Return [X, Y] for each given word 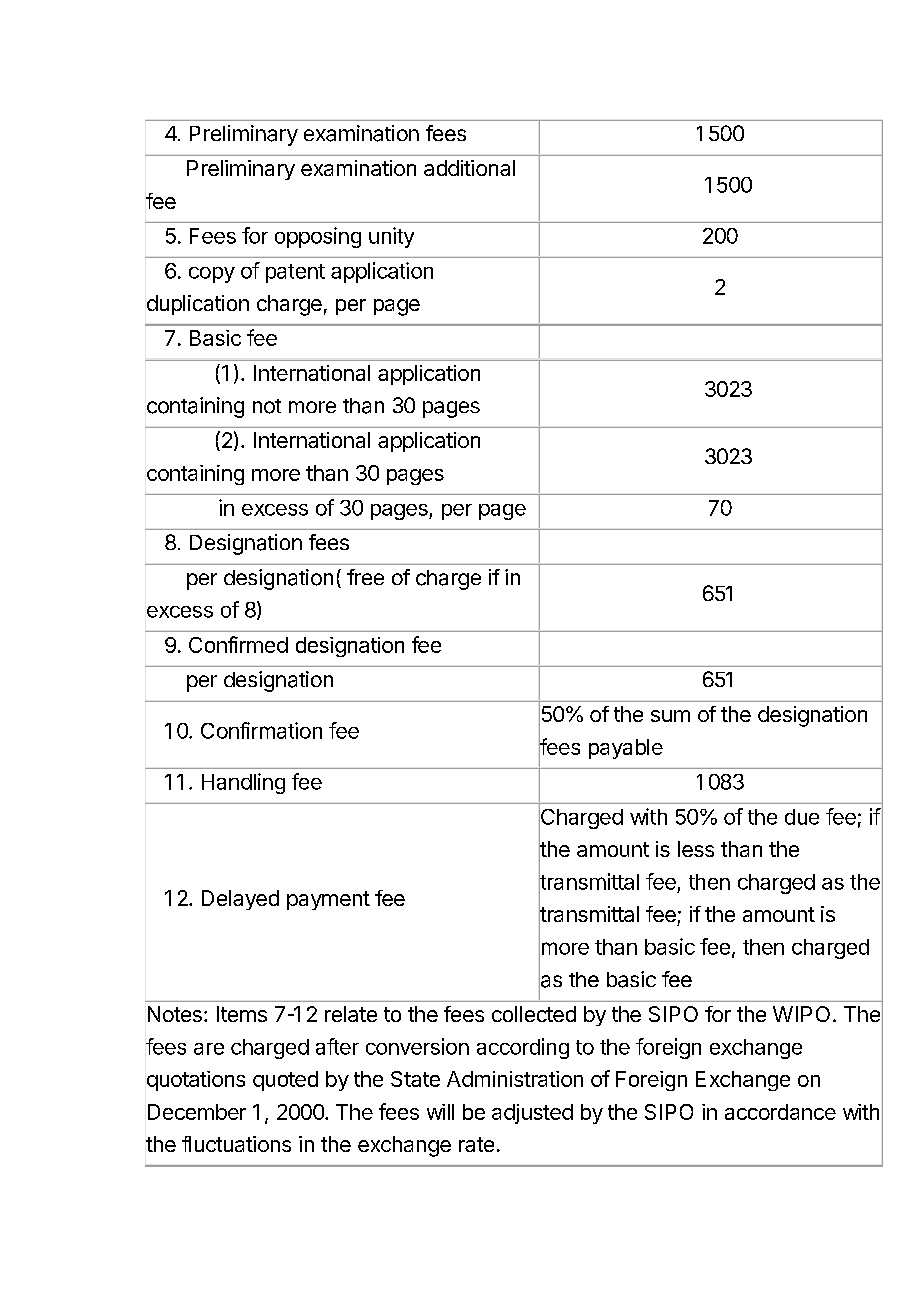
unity [391, 237]
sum [670, 716]
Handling [243, 783]
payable [626, 749]
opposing [318, 237]
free [365, 577]
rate [476, 1144]
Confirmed [238, 644]
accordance [780, 1112]
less [696, 849]
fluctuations [236, 1144]
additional [469, 168]
